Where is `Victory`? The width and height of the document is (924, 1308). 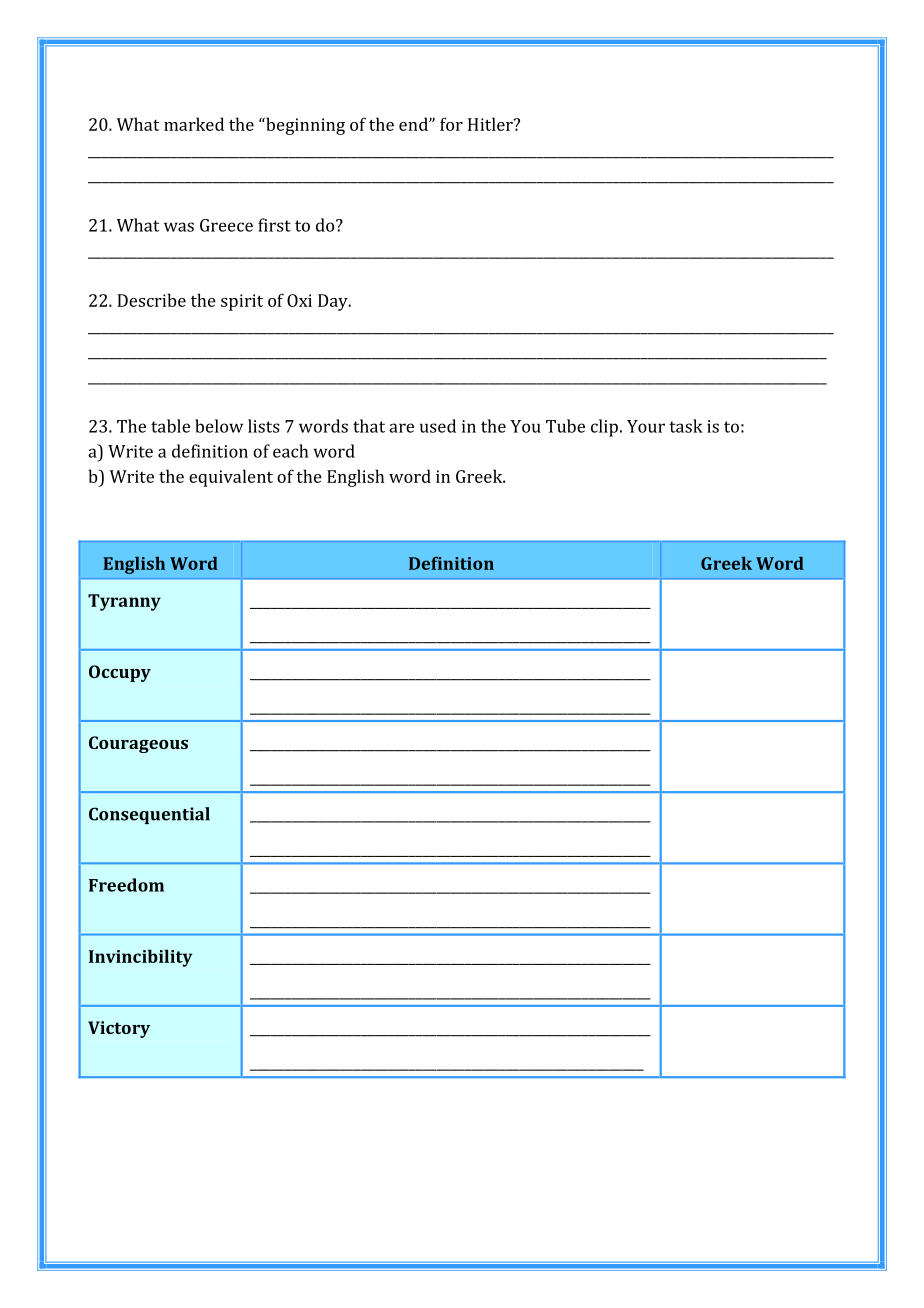
Victory is located at coordinates (119, 1029).
